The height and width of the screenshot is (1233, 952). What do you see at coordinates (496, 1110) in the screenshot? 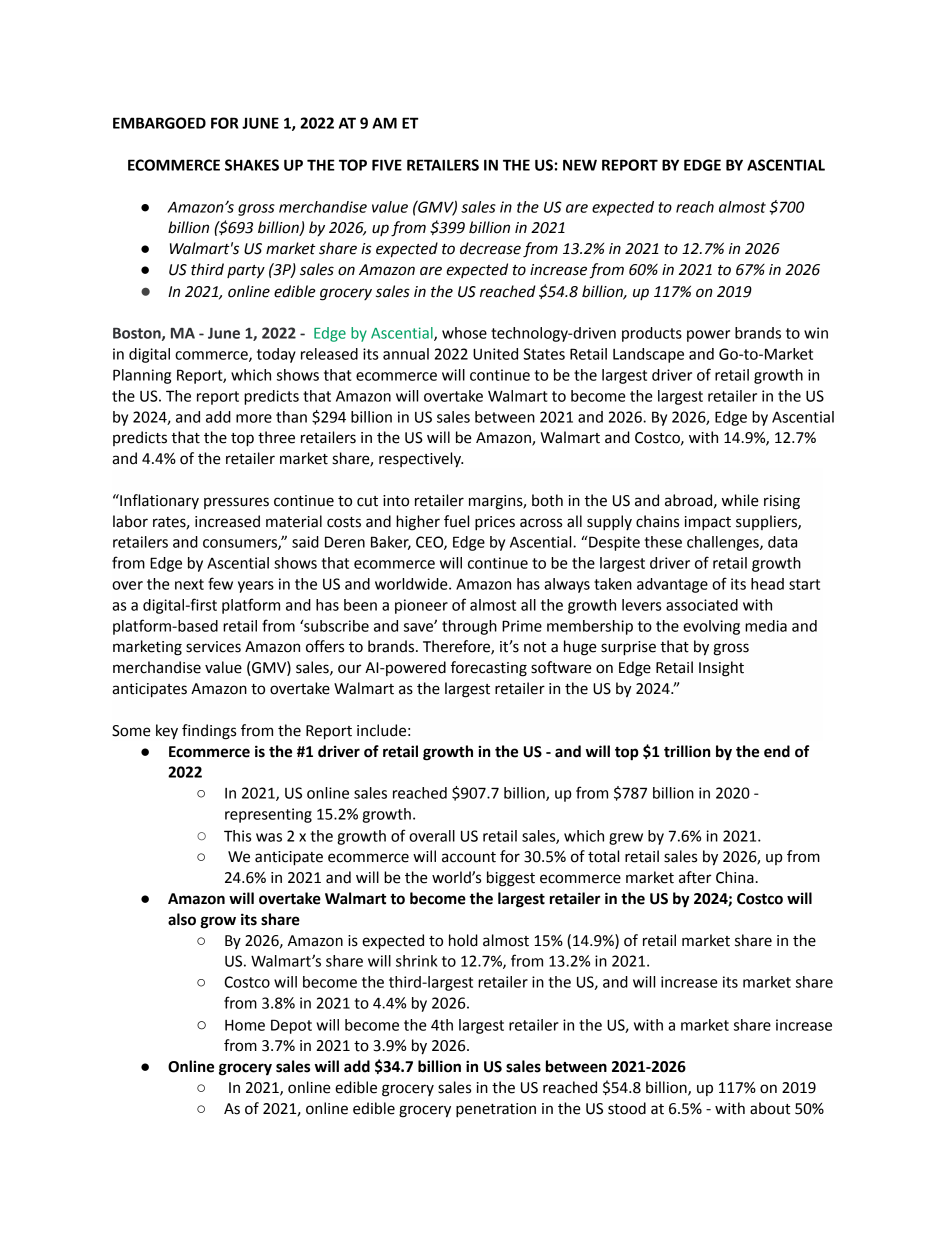
I see `penetration` at bounding box center [496, 1110].
